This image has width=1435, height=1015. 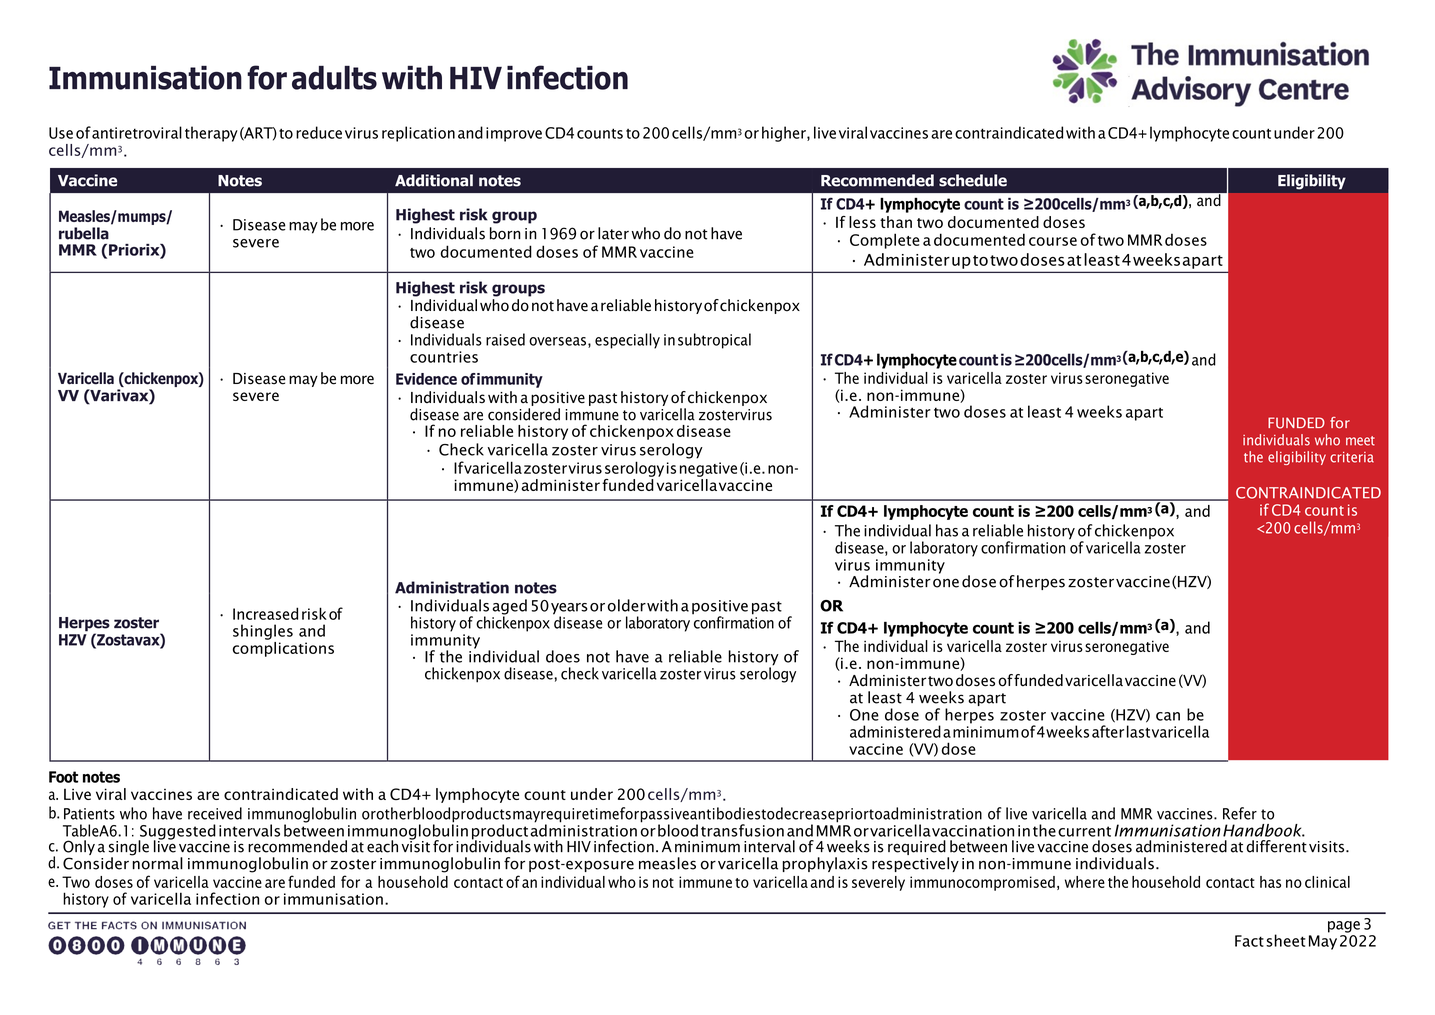 What do you see at coordinates (1352, 457) in the image?
I see `criteria` at bounding box center [1352, 457].
